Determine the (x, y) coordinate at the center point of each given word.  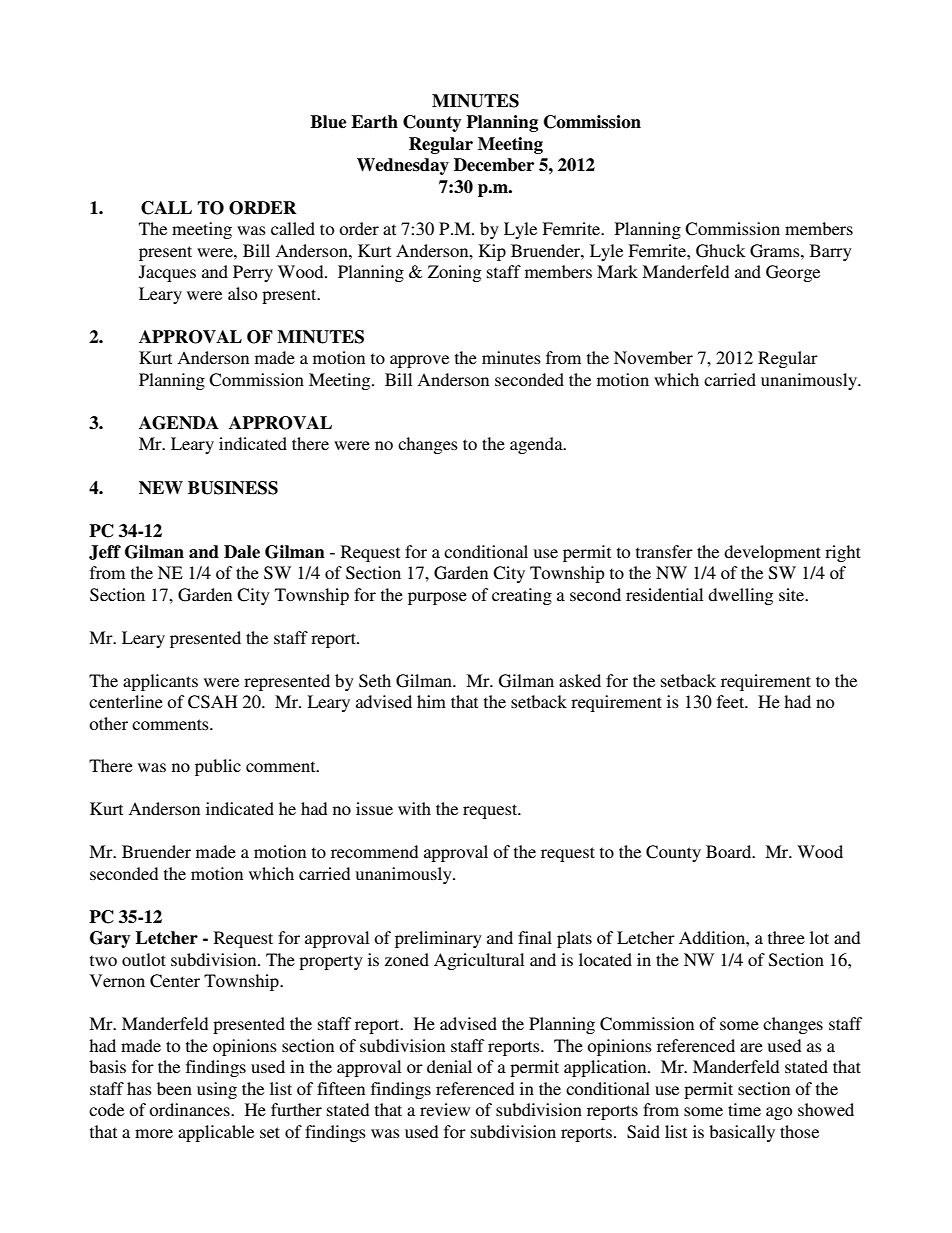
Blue (328, 122)
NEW (161, 487)
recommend (374, 851)
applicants (160, 682)
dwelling (740, 596)
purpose (437, 598)
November (653, 357)
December (494, 165)
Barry (831, 252)
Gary (110, 939)
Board (730, 851)
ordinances (190, 1109)
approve (419, 361)
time (744, 1109)
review (445, 1109)
